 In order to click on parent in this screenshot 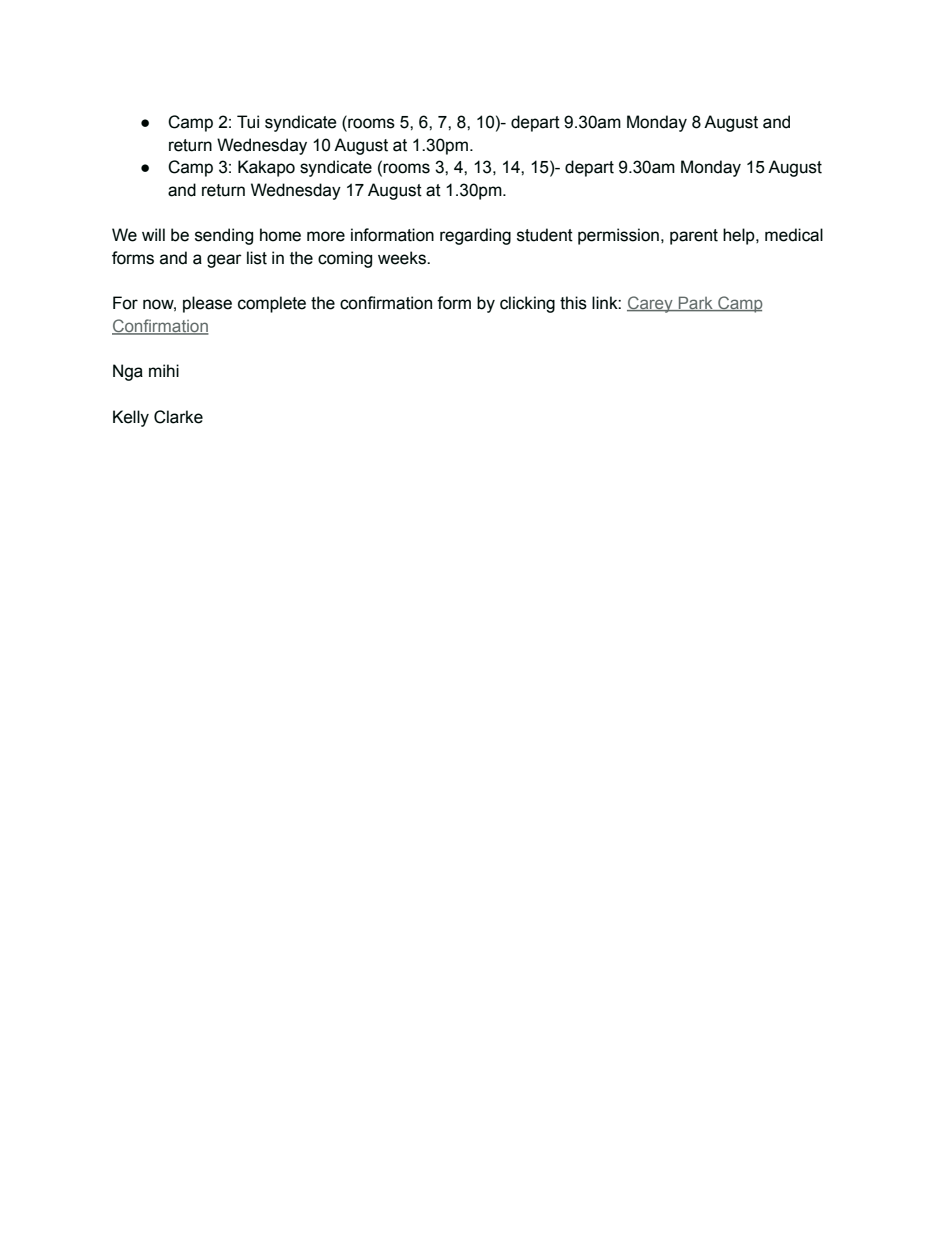, I will do `click(694, 237)`.
